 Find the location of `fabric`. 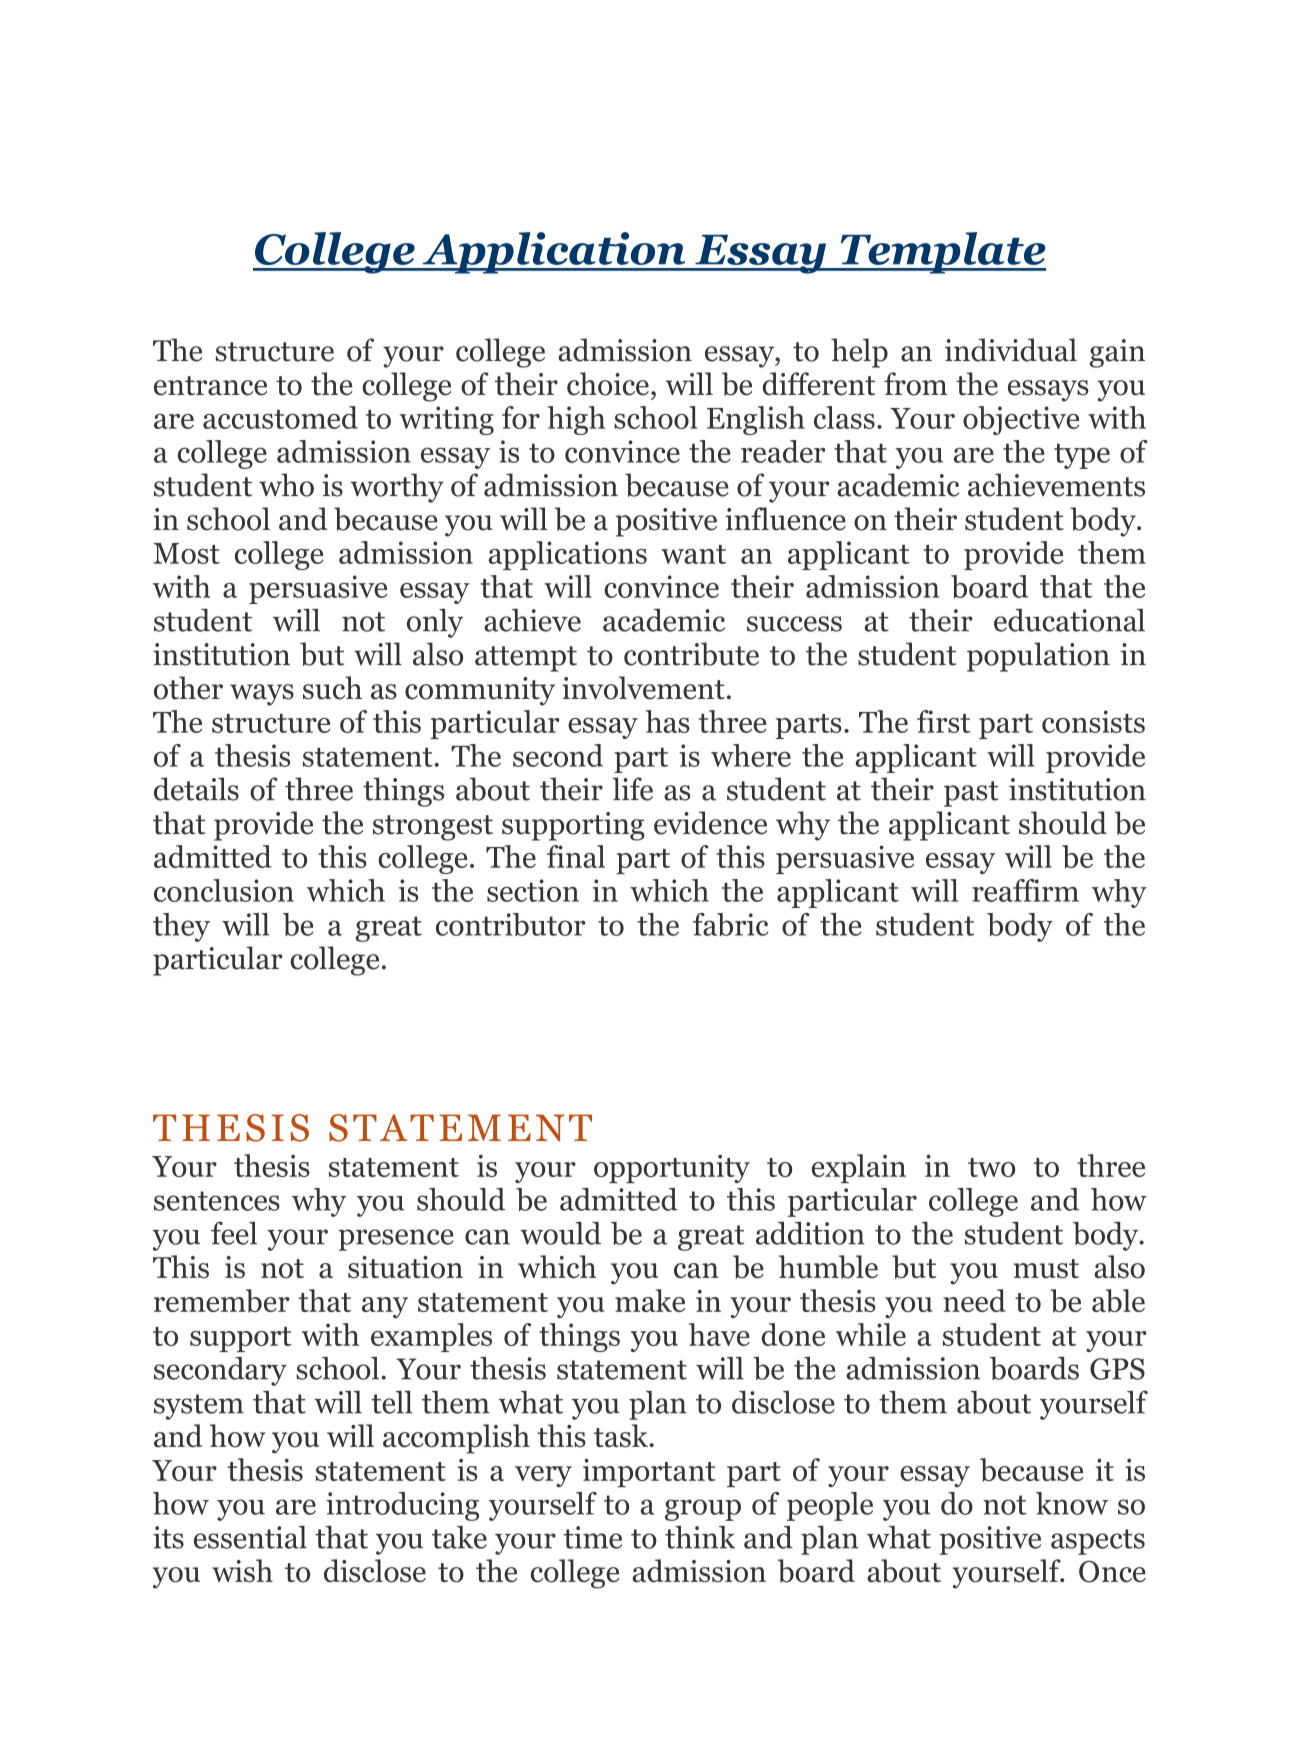

fabric is located at coordinates (731, 924).
